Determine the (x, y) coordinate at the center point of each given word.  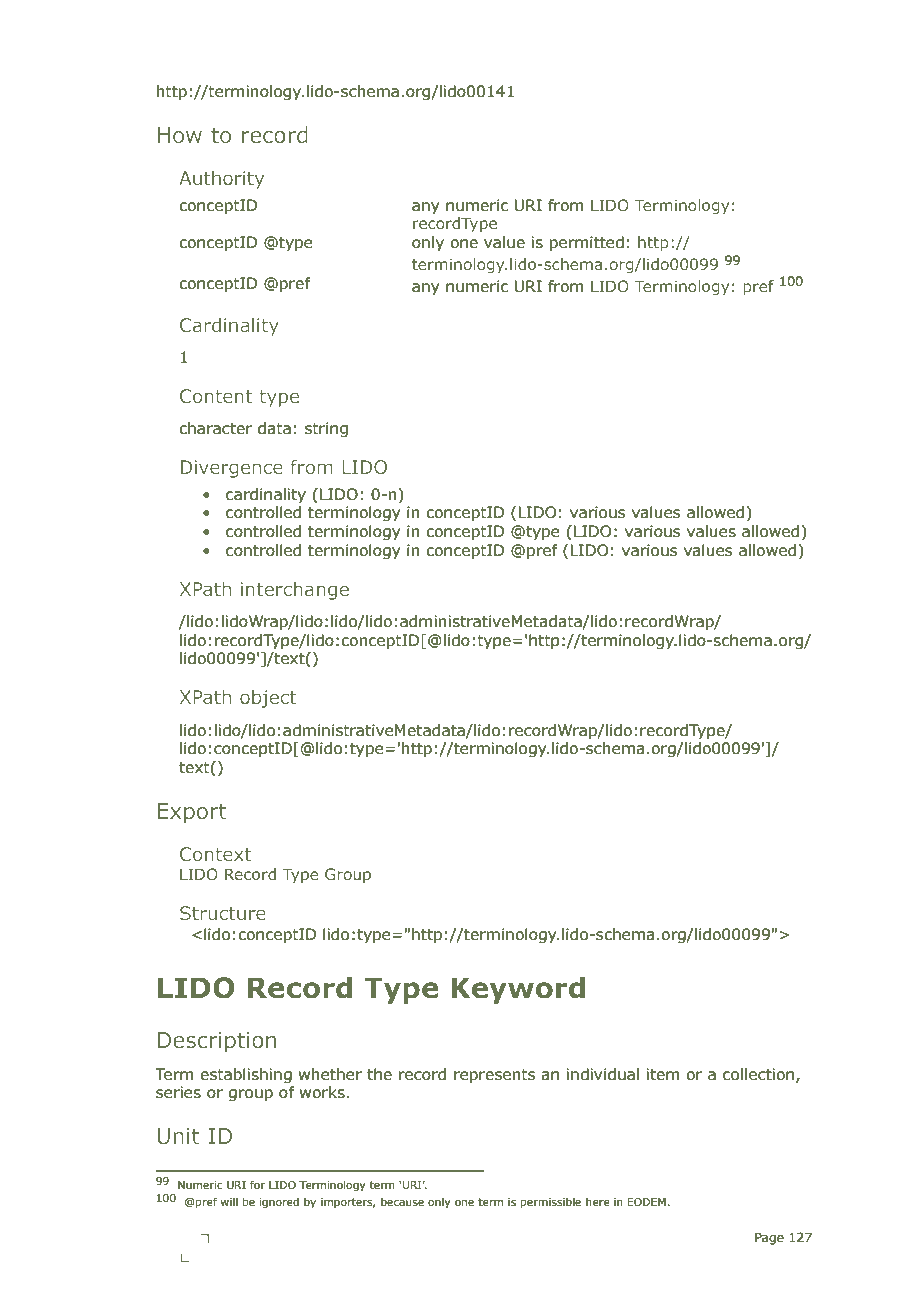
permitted (587, 243)
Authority (221, 180)
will (229, 1201)
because (402, 1201)
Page (769, 1239)
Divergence (232, 469)
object (268, 699)
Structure (223, 913)
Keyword (518, 990)
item (663, 1074)
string (326, 429)
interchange (295, 591)
